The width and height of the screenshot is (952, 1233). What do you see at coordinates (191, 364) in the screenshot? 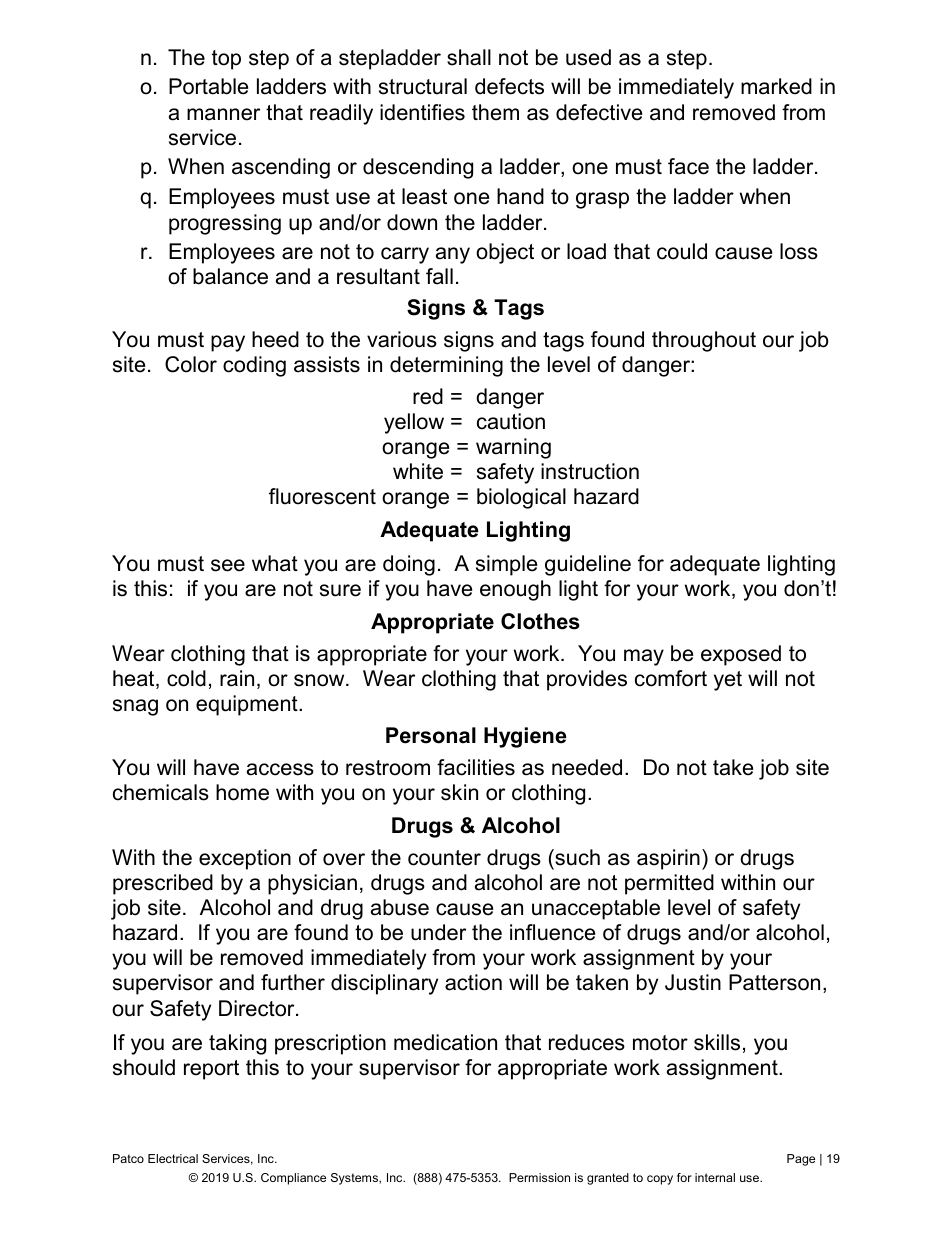
I see `Color` at bounding box center [191, 364].
